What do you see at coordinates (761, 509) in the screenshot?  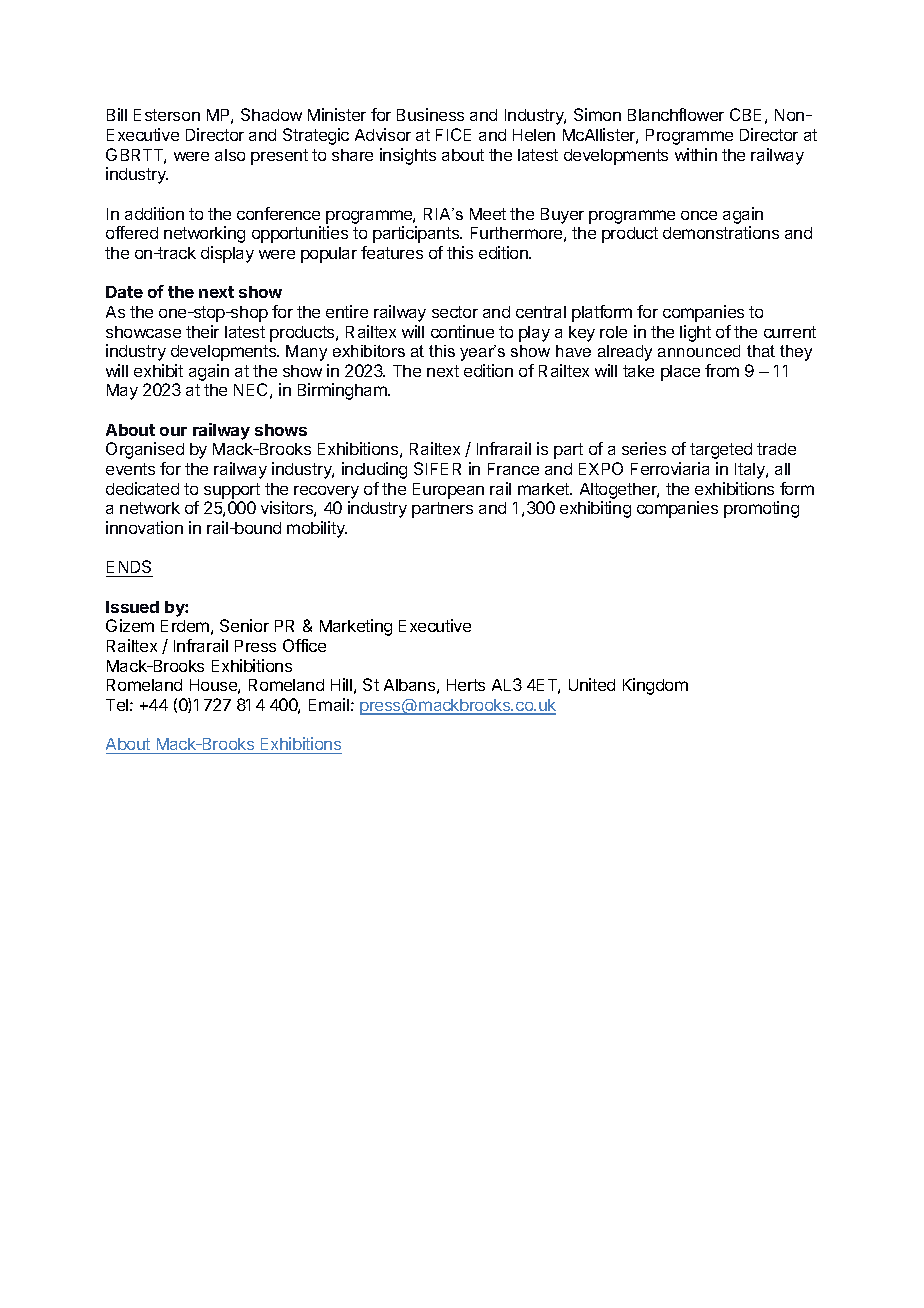 I see `promoting` at bounding box center [761, 509].
